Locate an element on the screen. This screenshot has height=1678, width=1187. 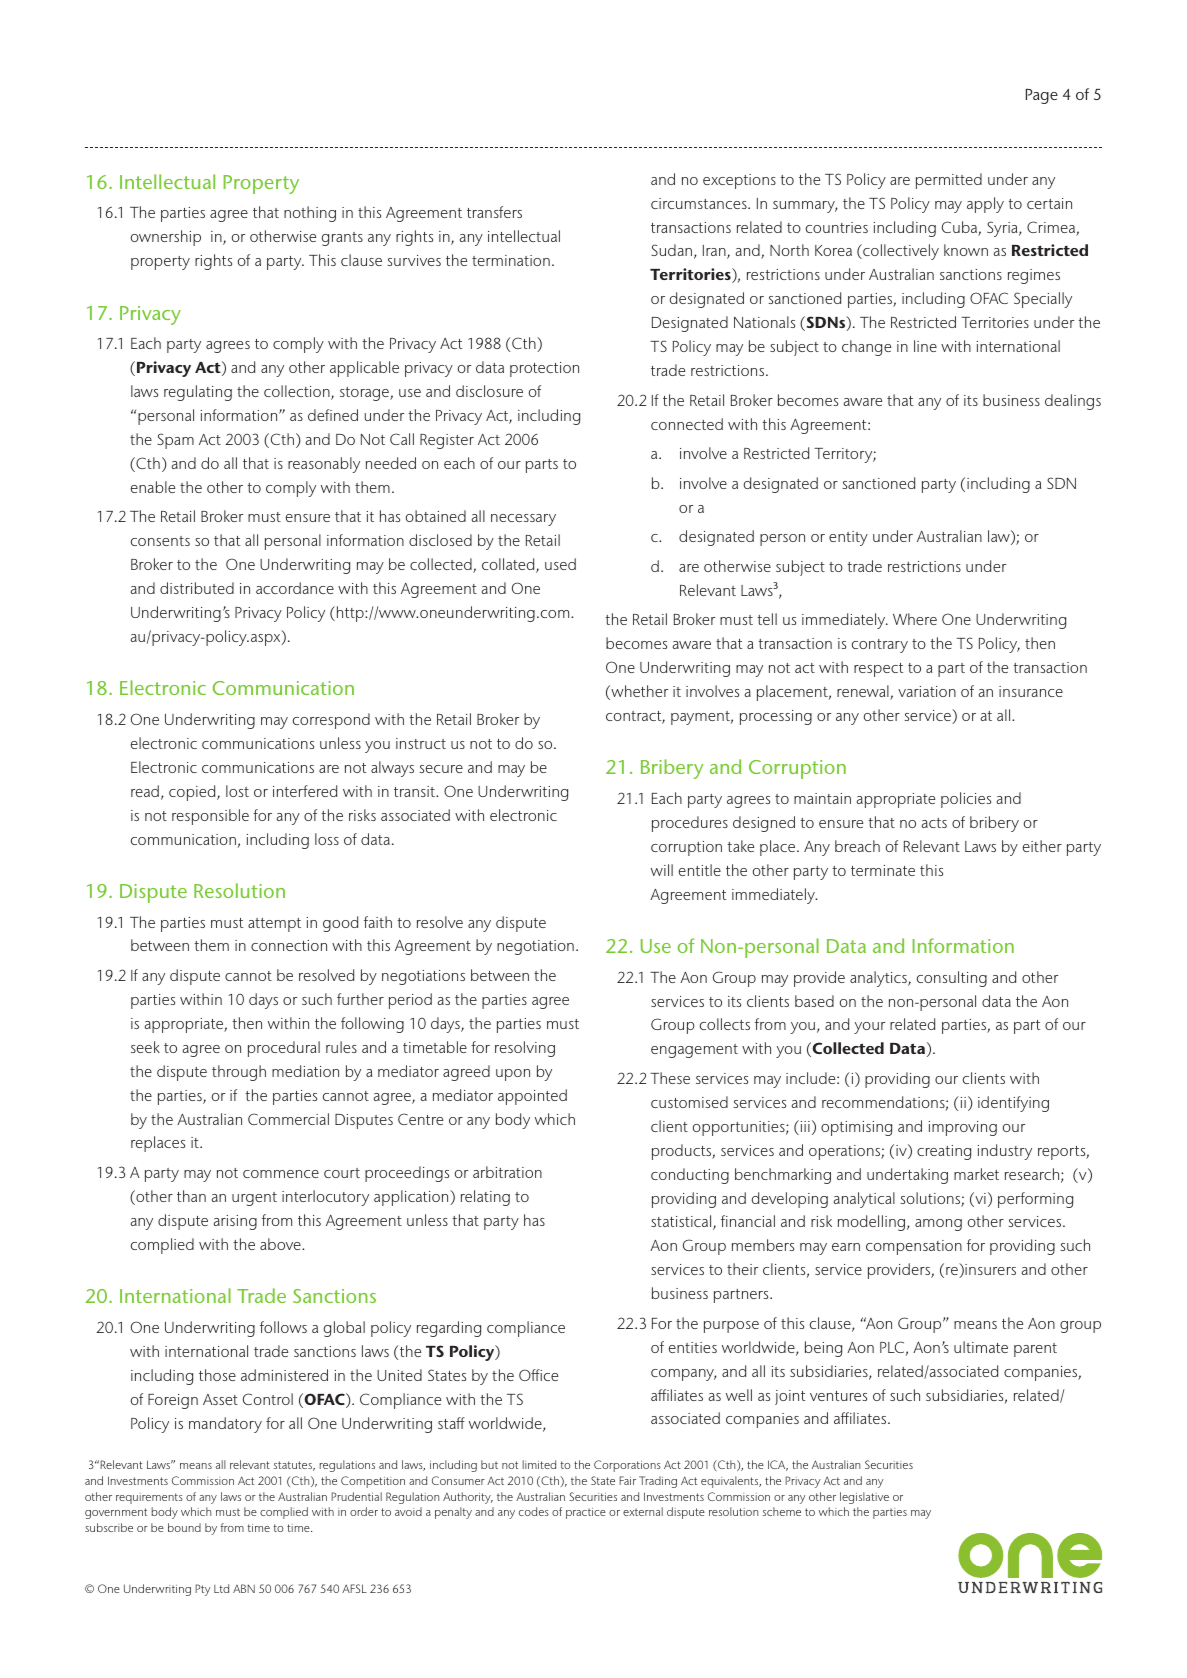
responsible is located at coordinates (210, 817).
